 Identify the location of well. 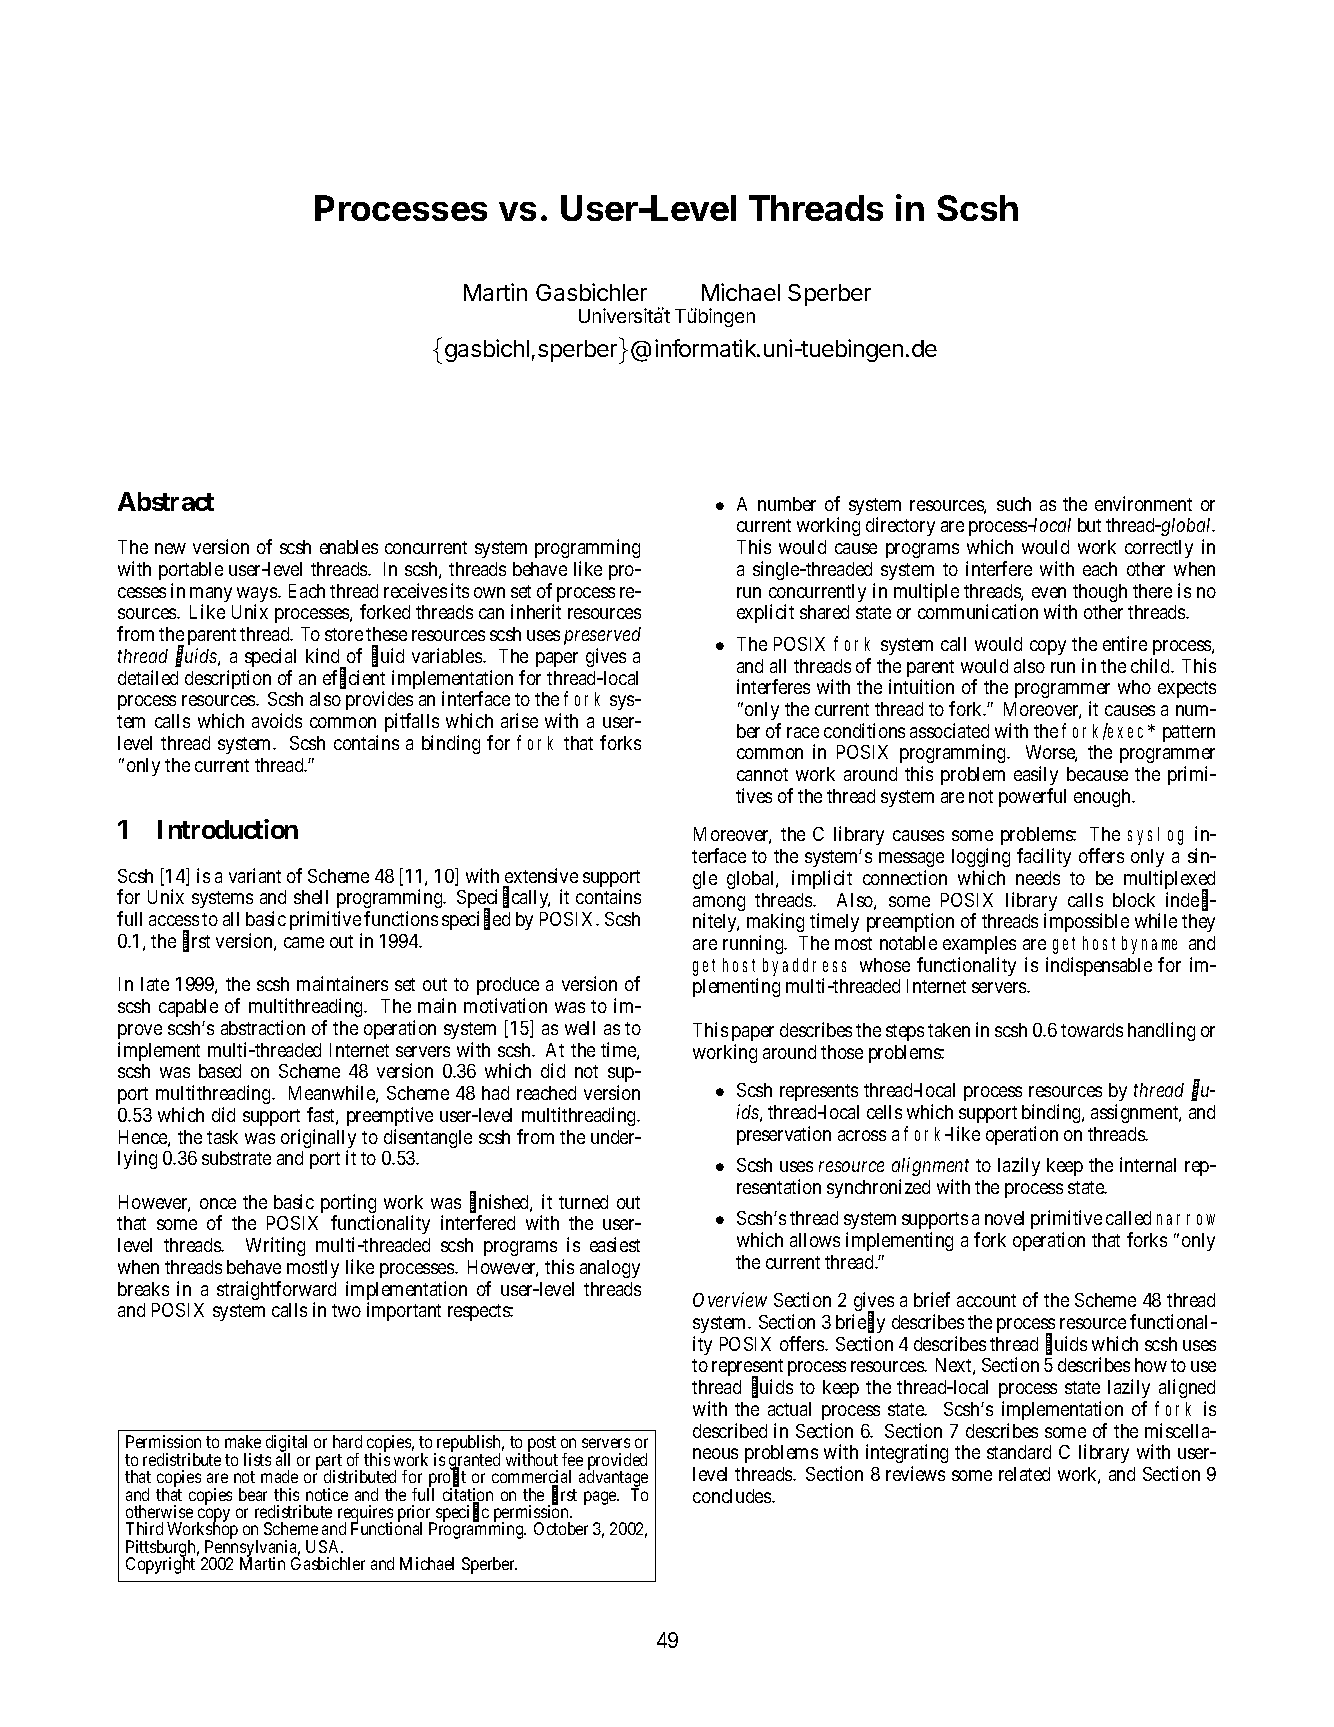
(580, 1028).
